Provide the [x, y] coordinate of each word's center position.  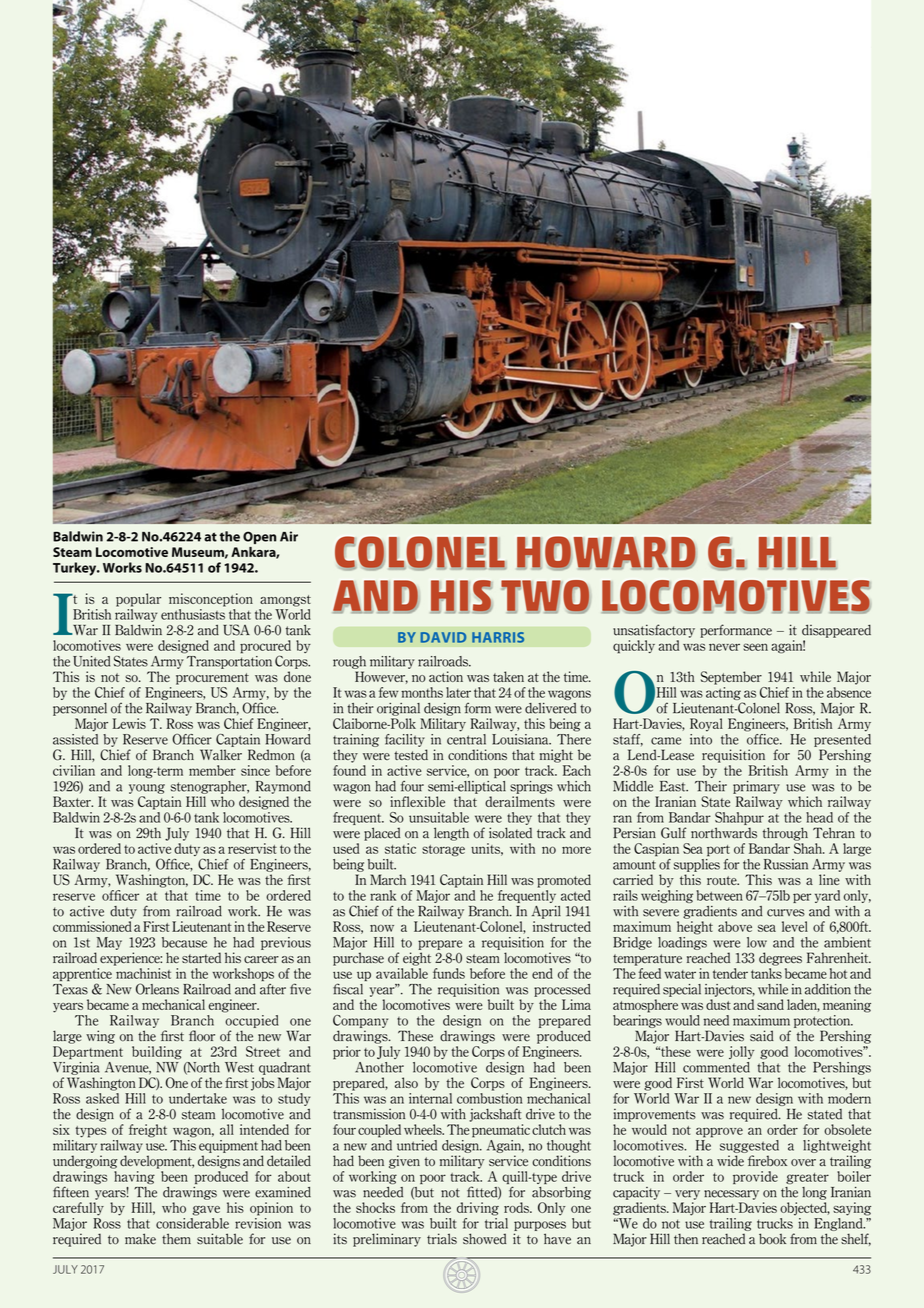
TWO [545, 597]
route [723, 880]
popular [138, 600]
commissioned [92, 926]
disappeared [836, 631]
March [388, 879]
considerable [192, 1223]
